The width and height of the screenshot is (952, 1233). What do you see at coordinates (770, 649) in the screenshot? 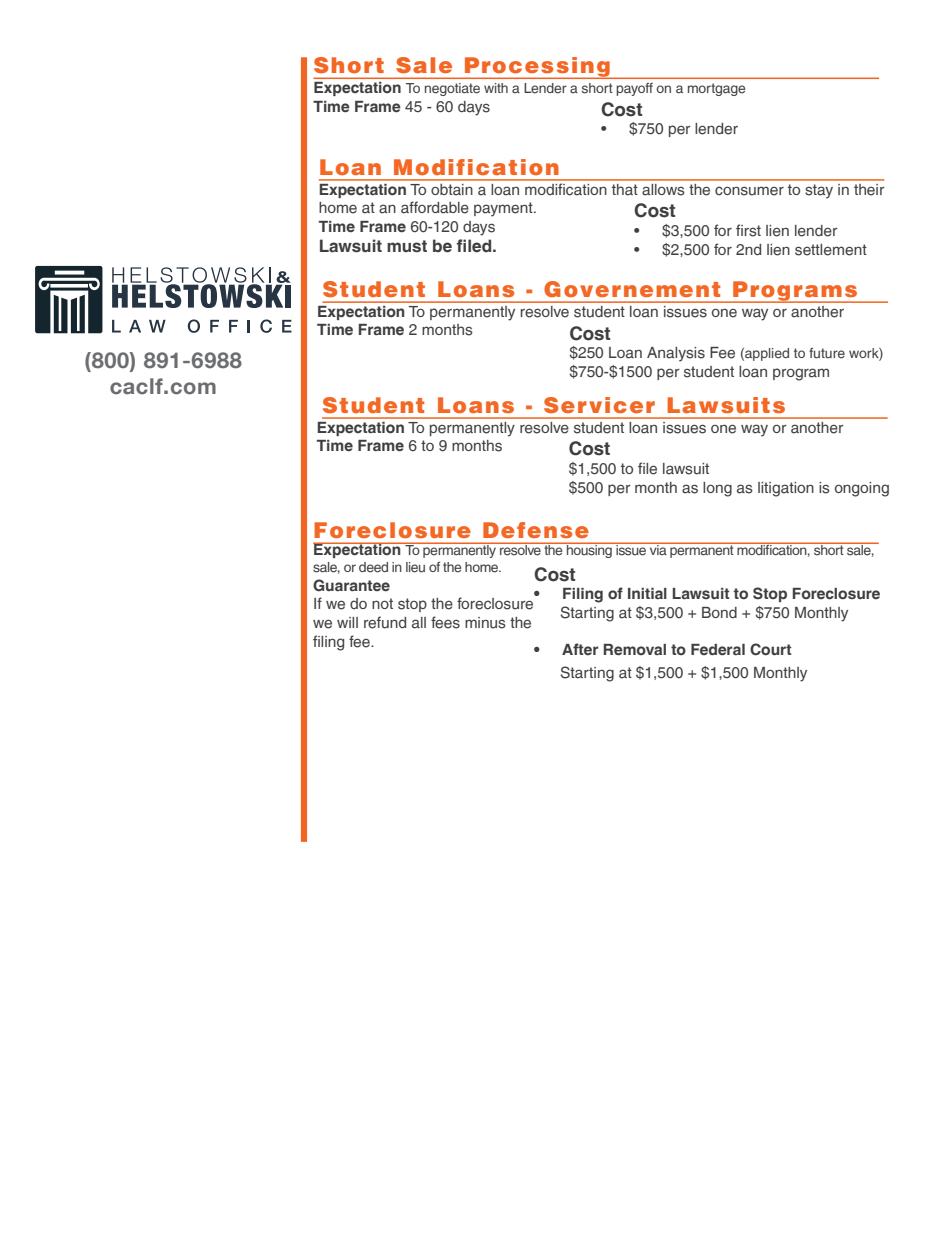
I see `Court` at bounding box center [770, 649].
